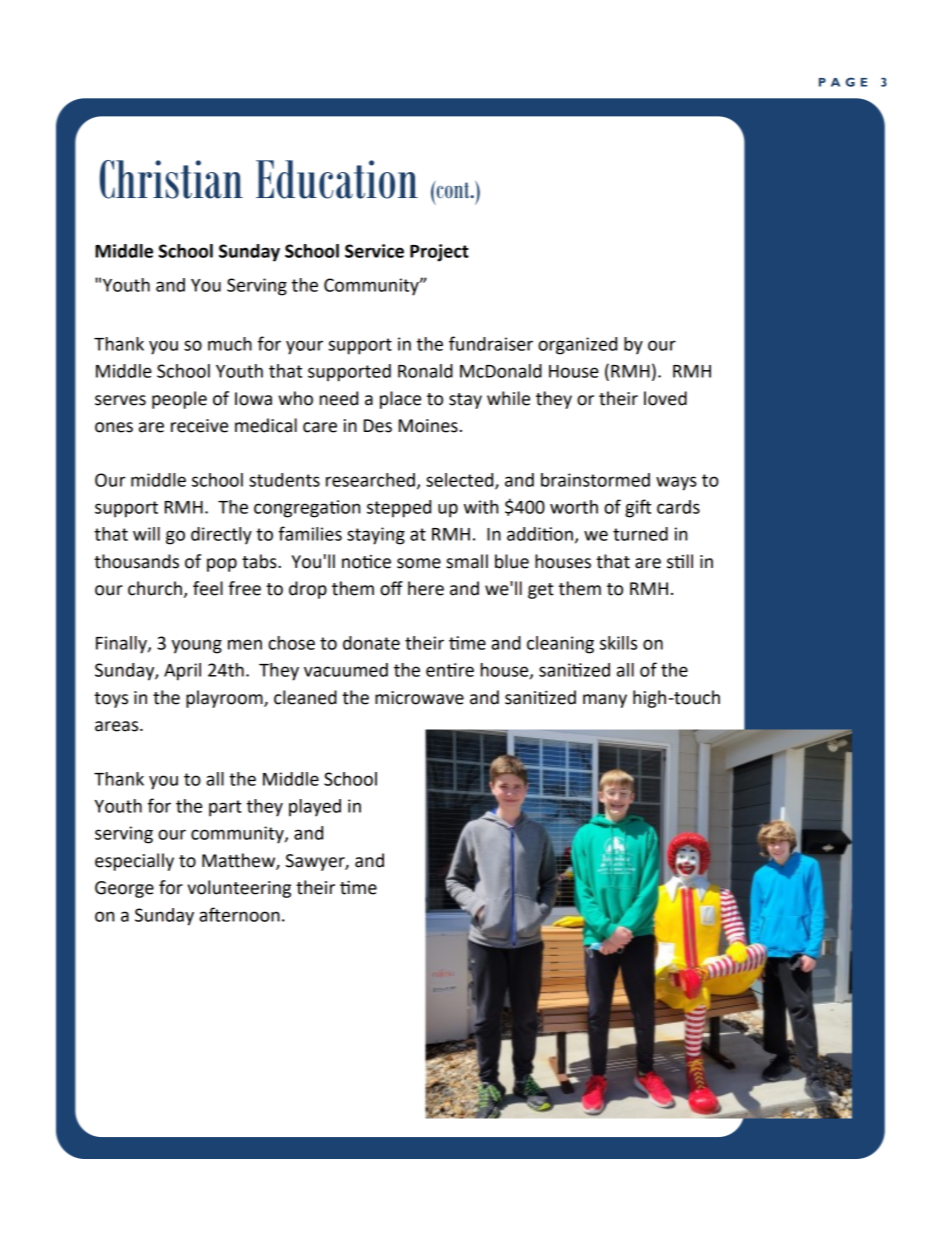 This screenshot has width=952, height=1233. What do you see at coordinates (439, 253) in the screenshot?
I see `Project` at bounding box center [439, 253].
